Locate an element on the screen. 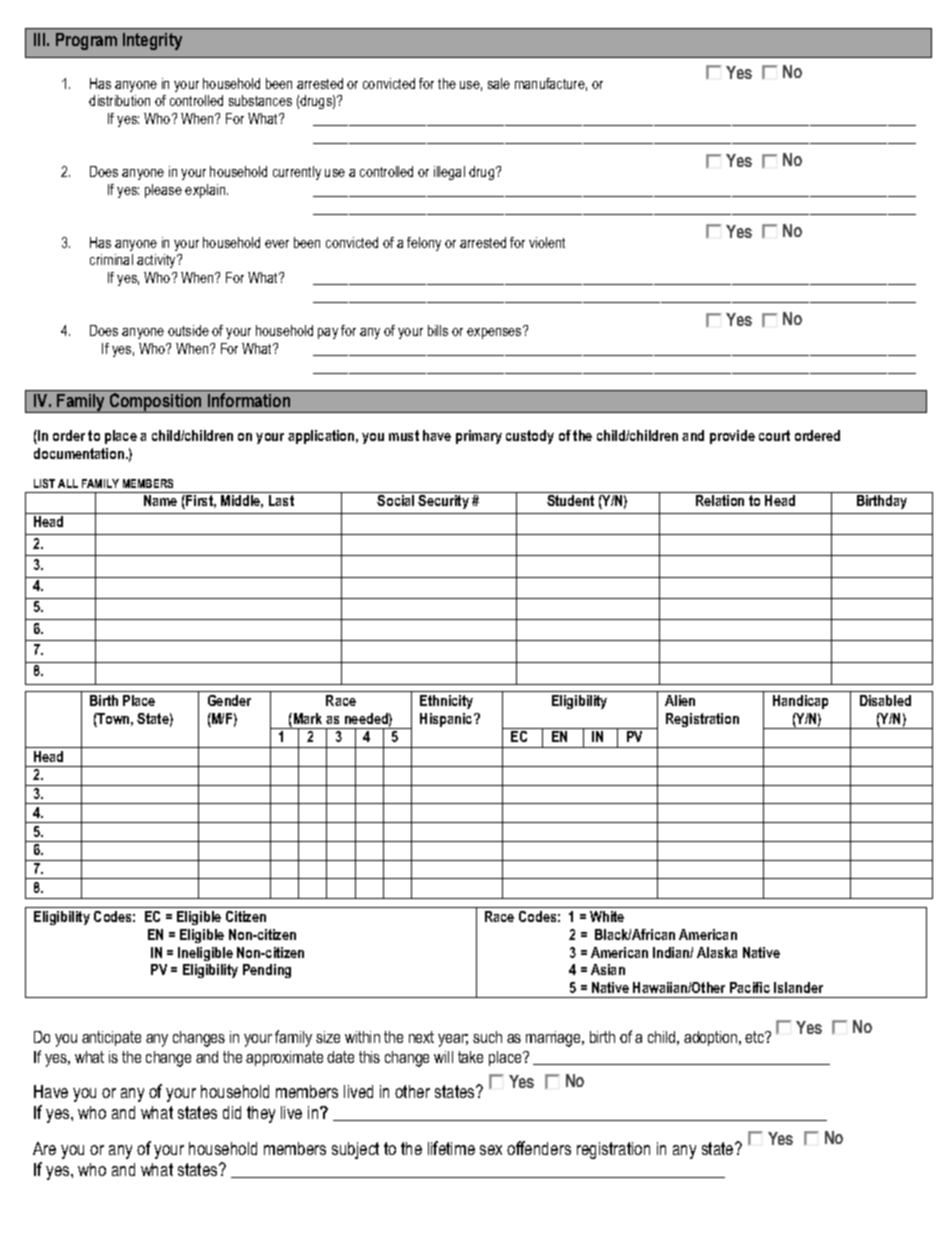  distribution is located at coordinates (119, 100).
